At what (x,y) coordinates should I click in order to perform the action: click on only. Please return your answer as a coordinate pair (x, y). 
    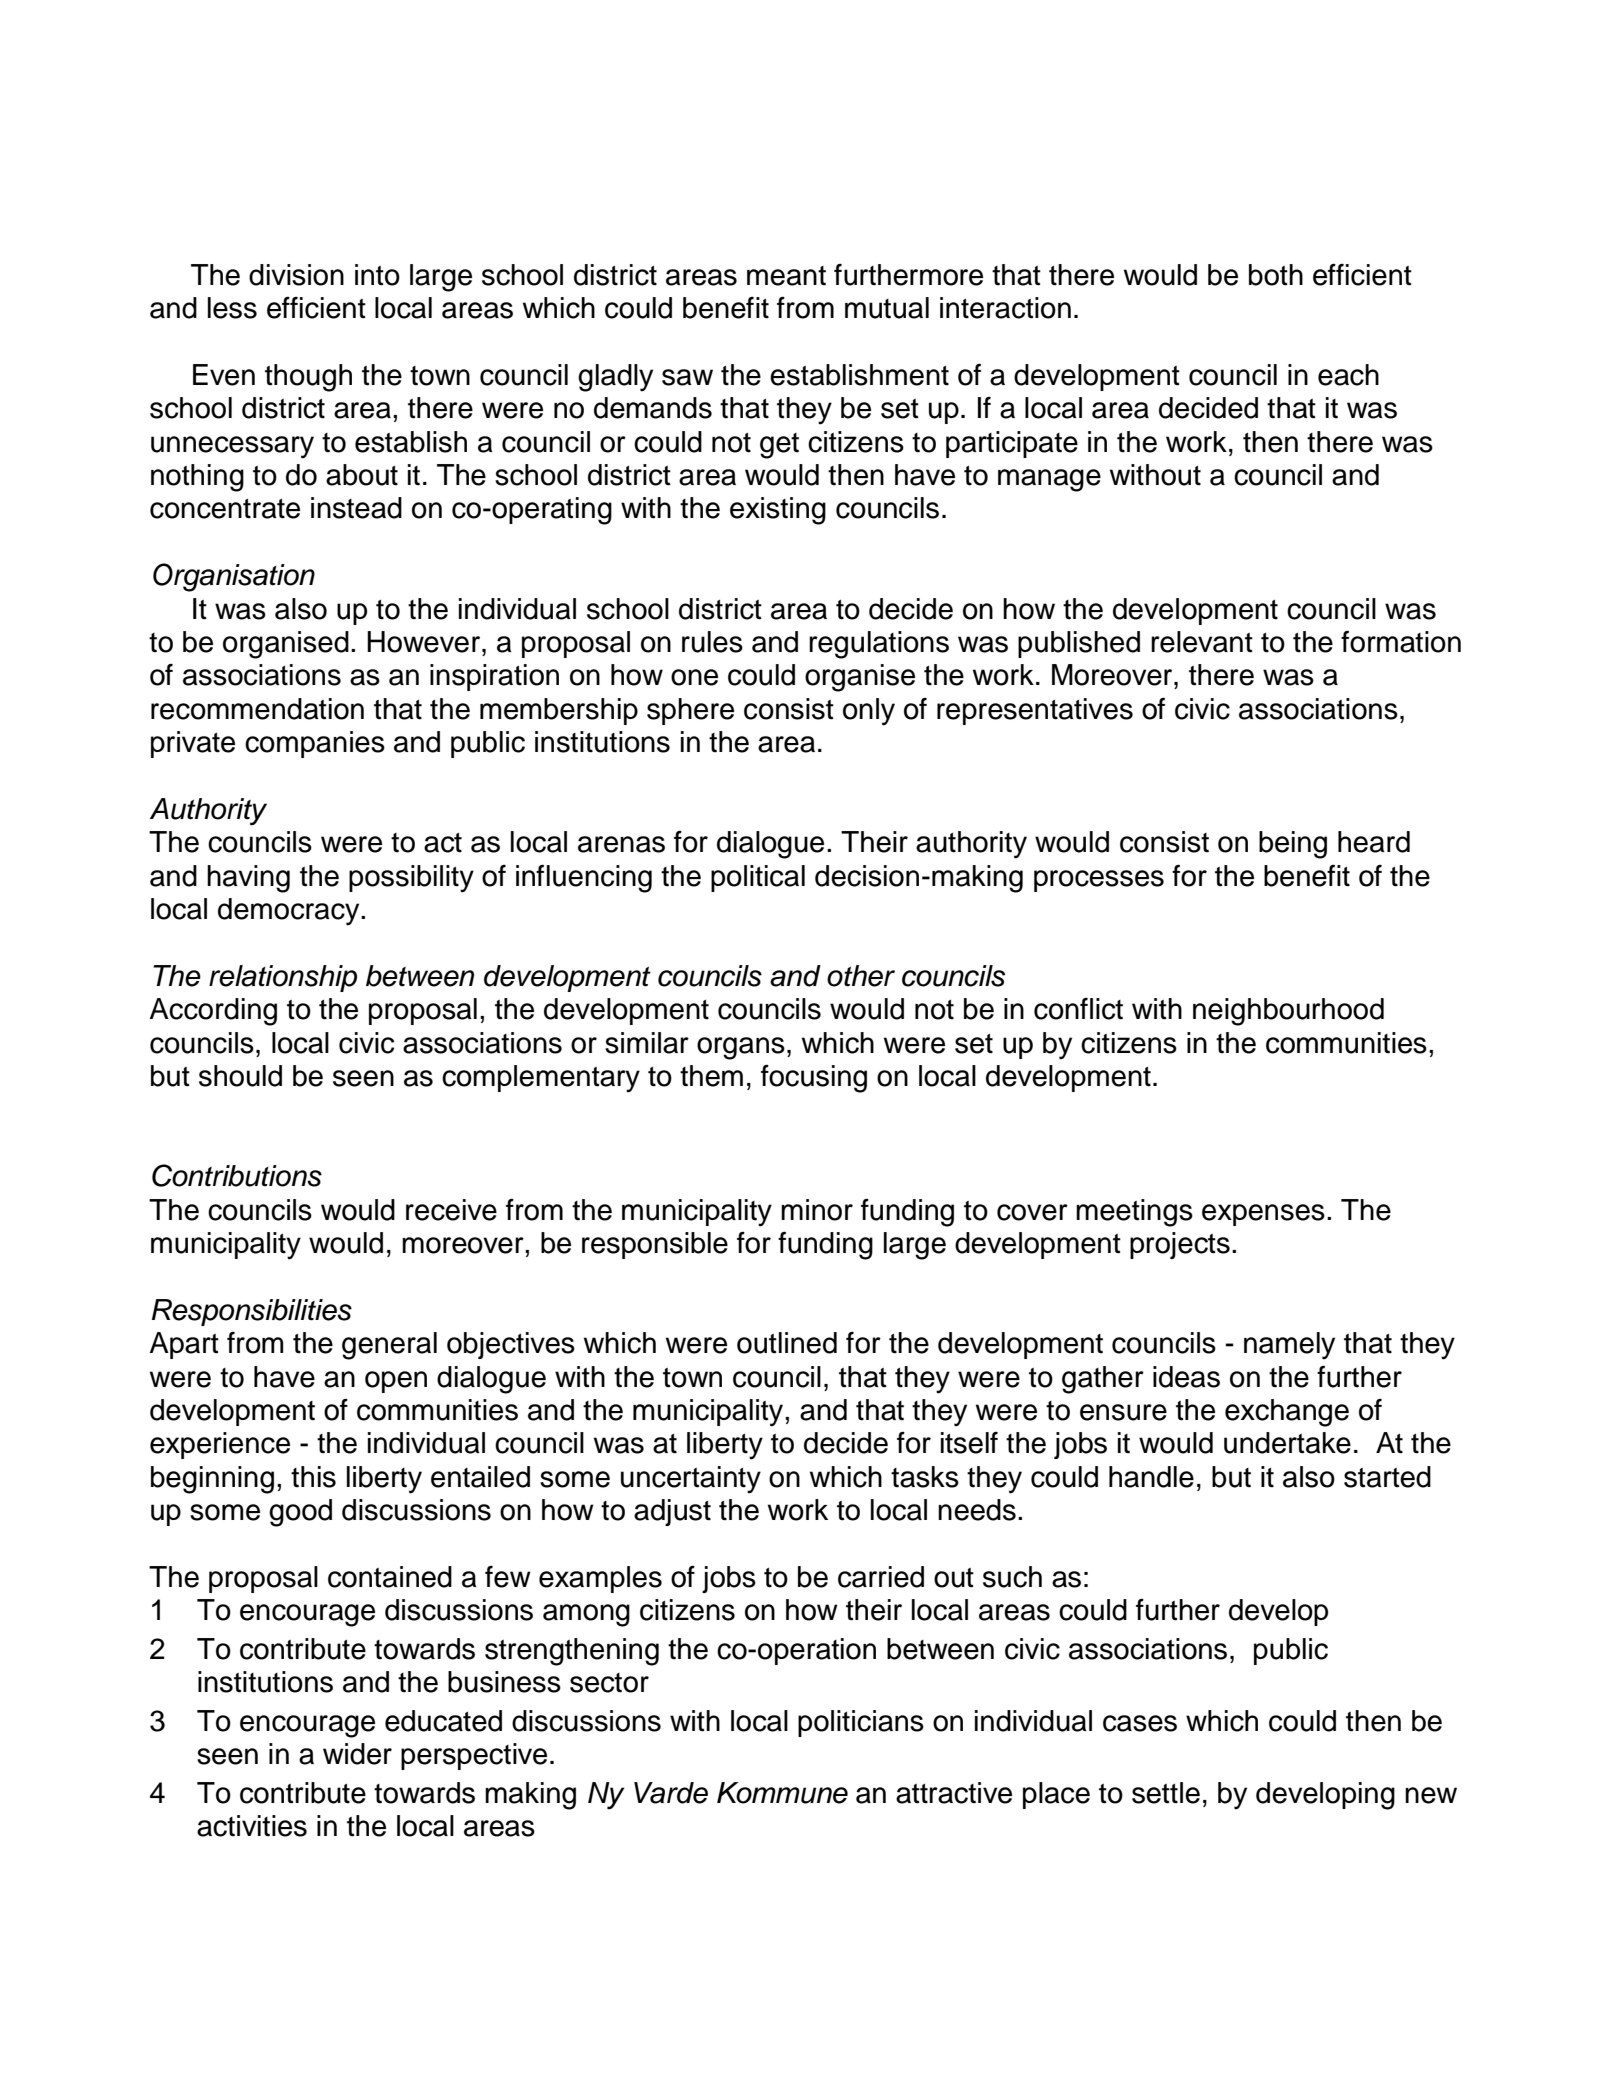
    Looking at the image, I should click on (869, 712).
